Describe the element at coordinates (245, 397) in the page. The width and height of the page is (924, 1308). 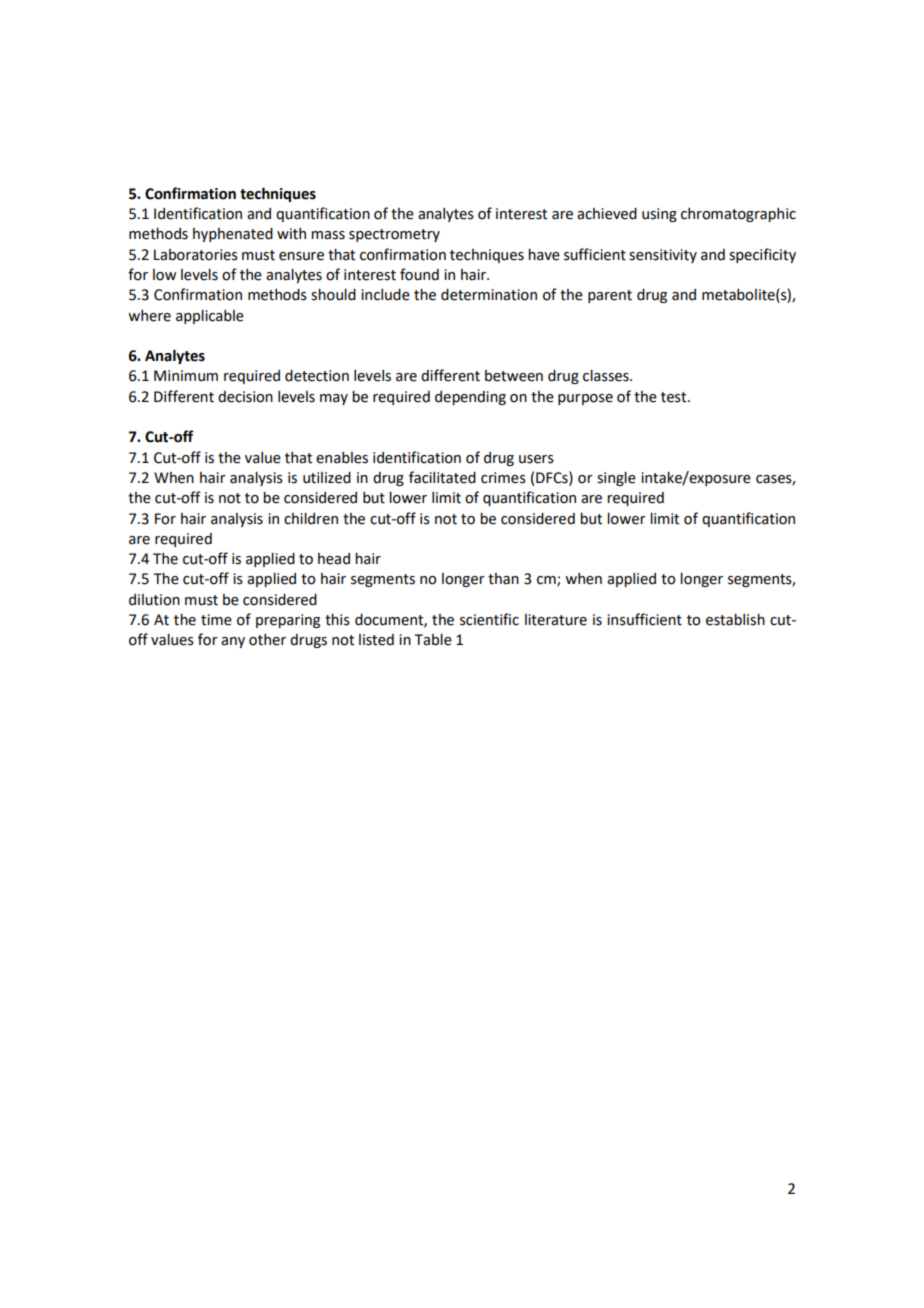
I see `decision` at that location.
